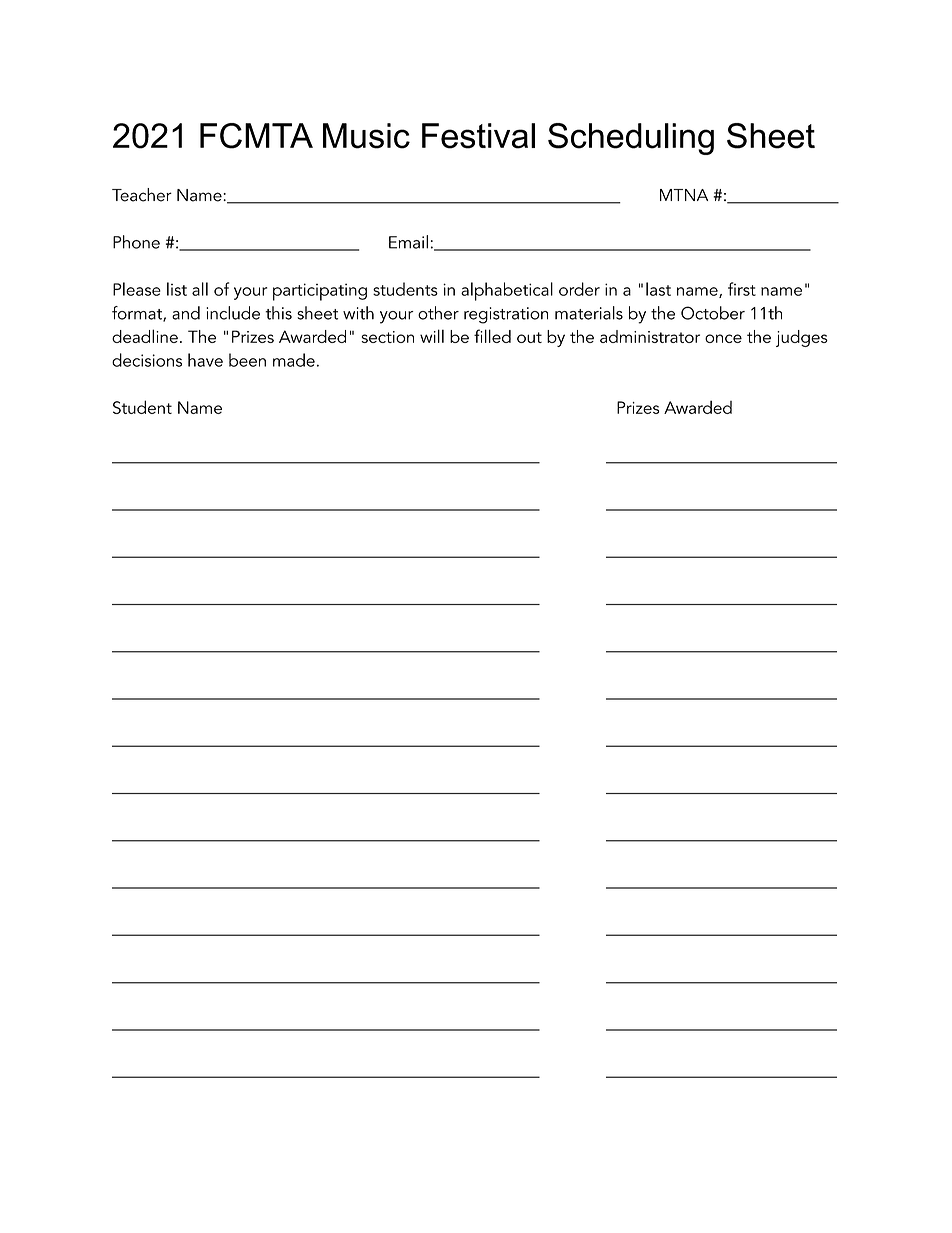 This screenshot has height=1233, width=952. I want to click on Festival, so click(478, 136).
